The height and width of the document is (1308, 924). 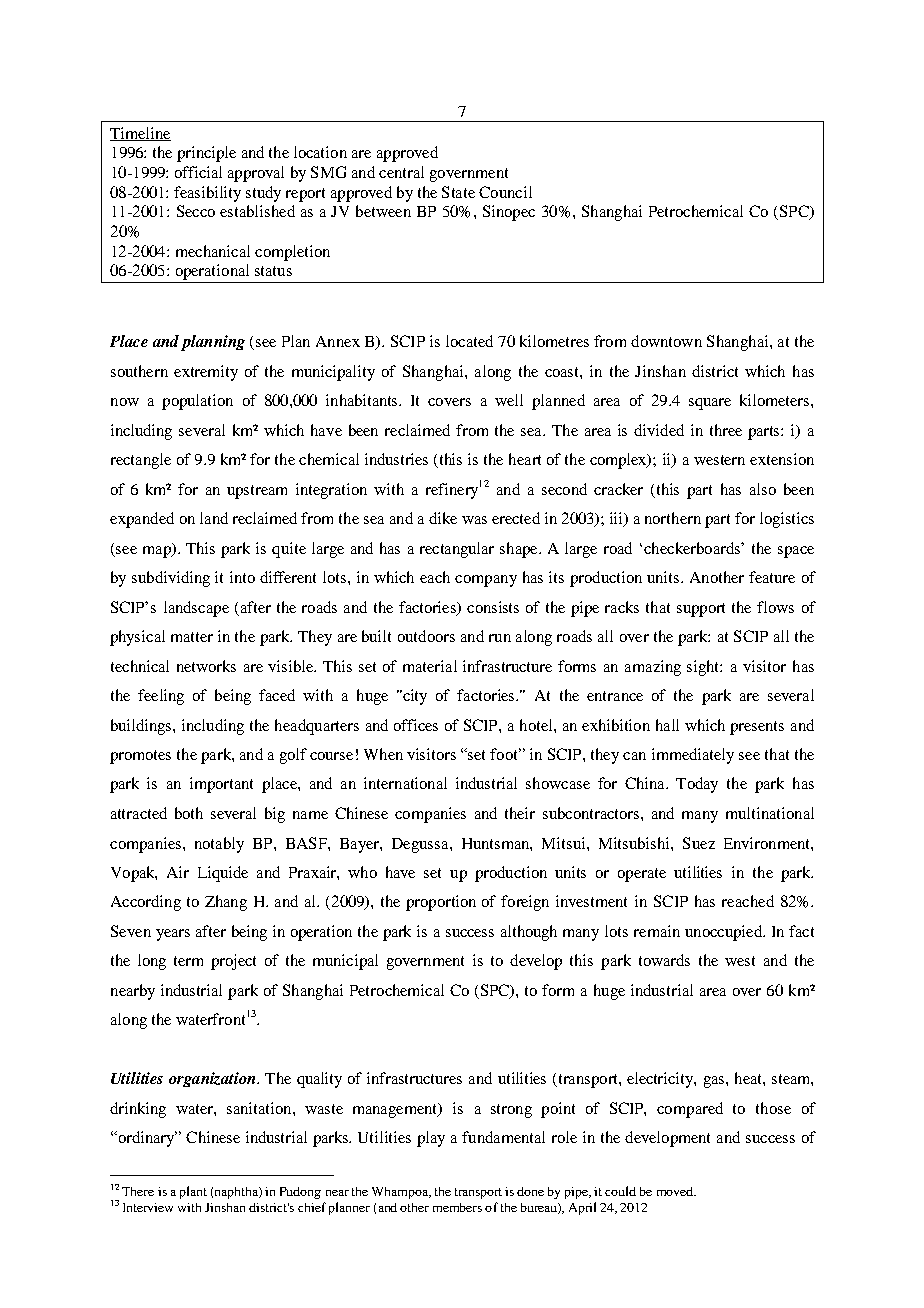 I want to click on material, so click(x=430, y=666).
